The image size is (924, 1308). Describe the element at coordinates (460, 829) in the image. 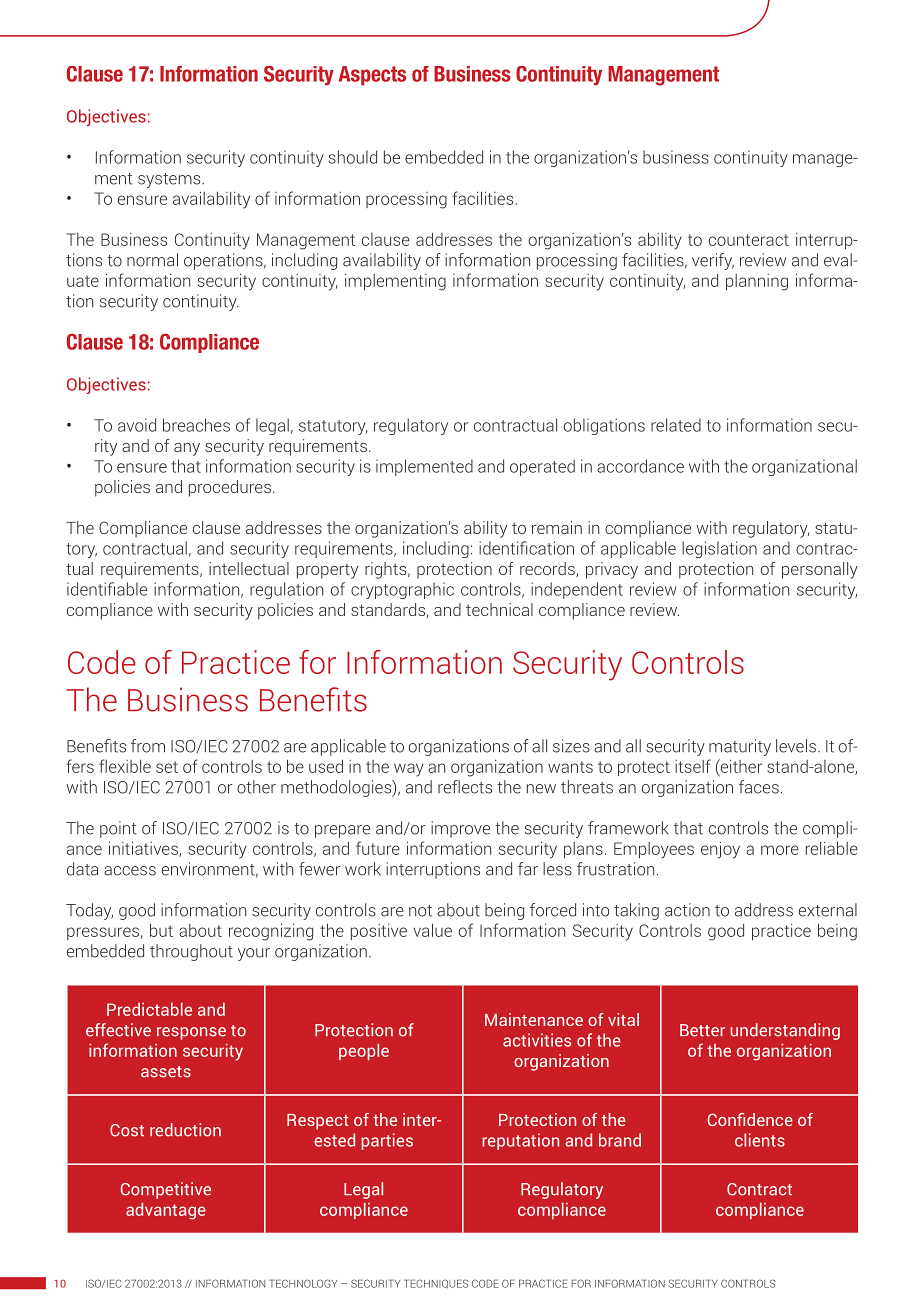

I see `improve` at that location.
